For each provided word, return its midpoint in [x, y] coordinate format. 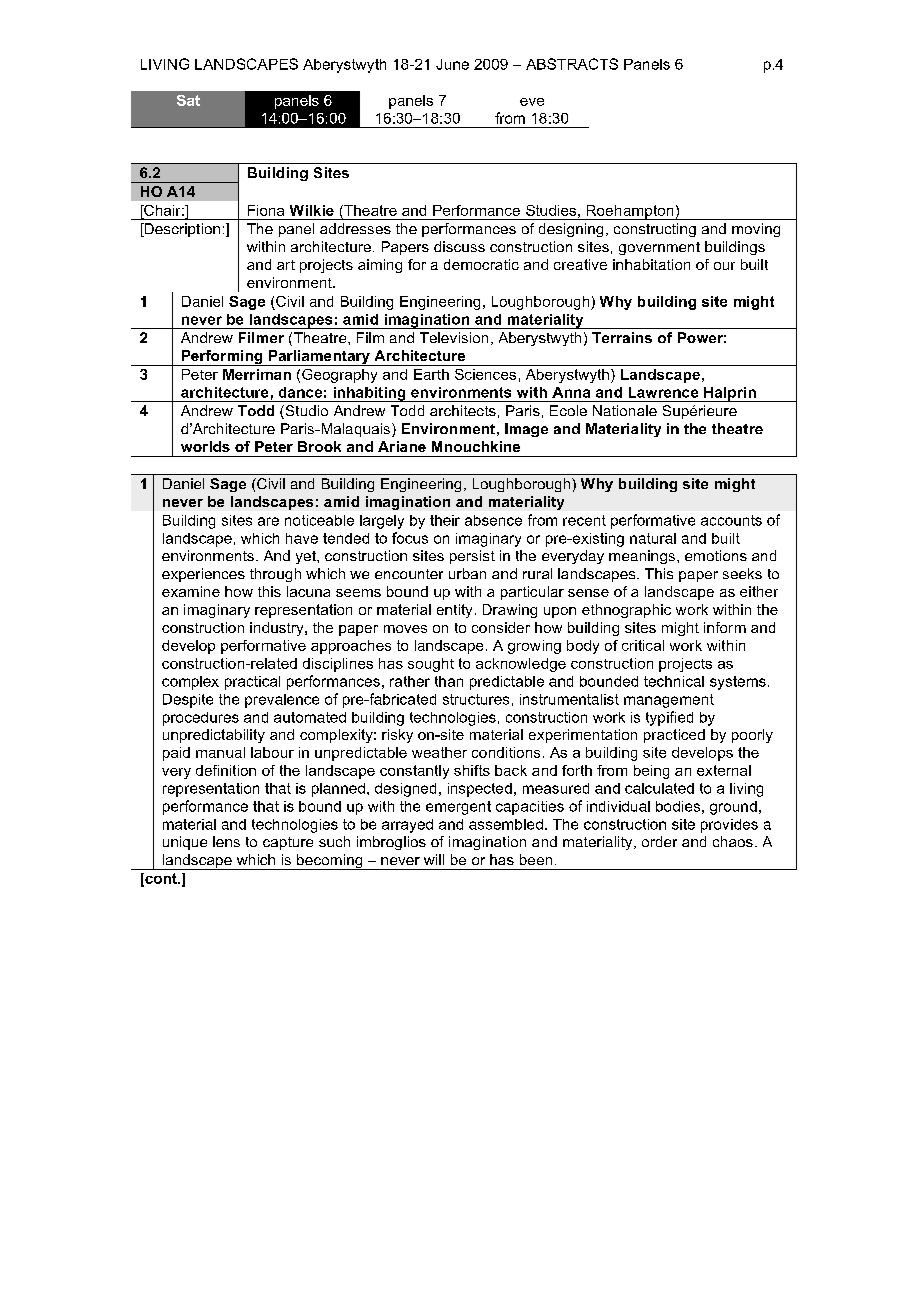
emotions [716, 555]
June [452, 64]
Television [454, 337]
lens [226, 841]
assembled [506, 824]
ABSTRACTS [572, 64]
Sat [188, 100]
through [275, 575]
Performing [222, 358]
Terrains [622, 337]
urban [467, 573]
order [659, 841]
